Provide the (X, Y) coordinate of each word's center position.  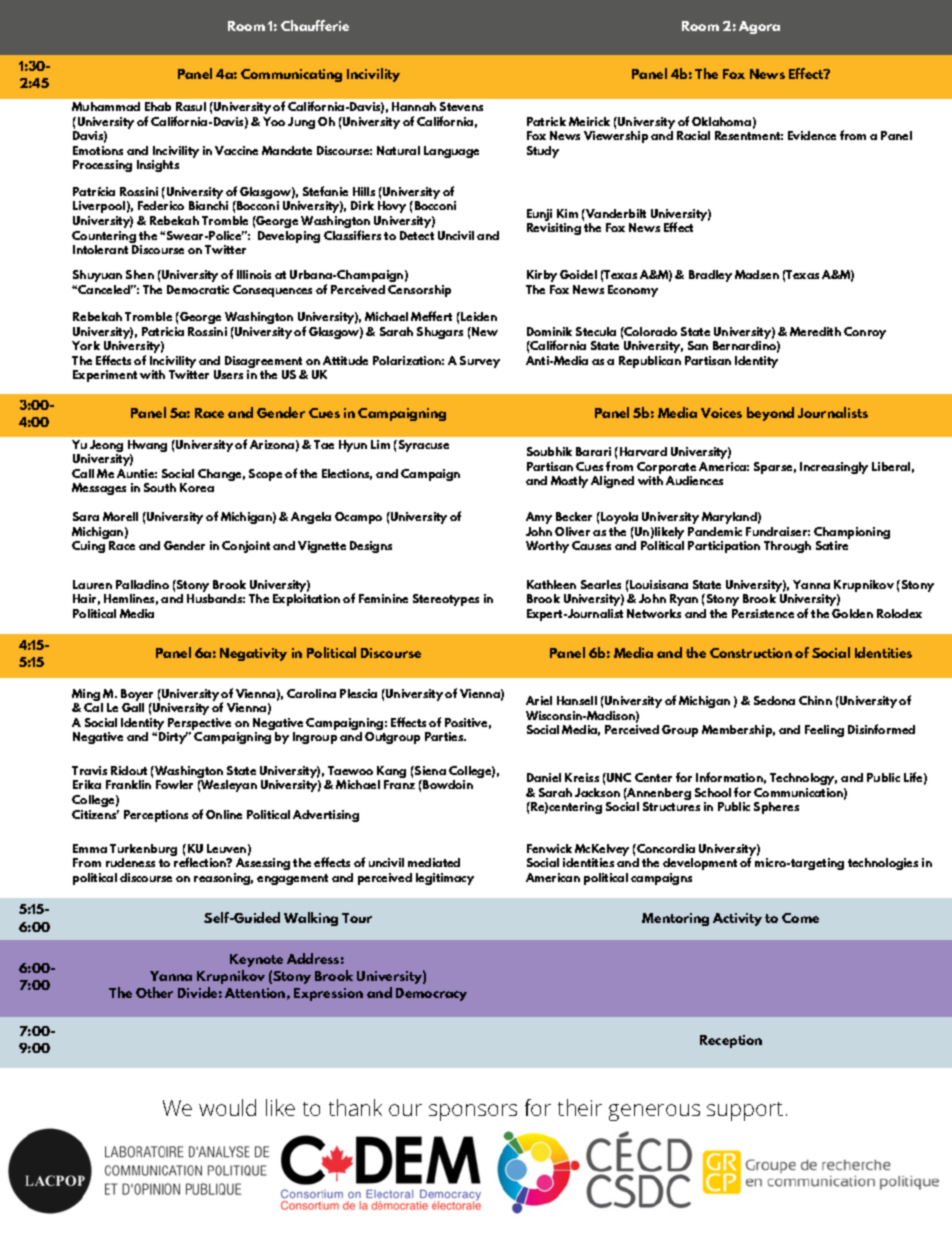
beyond (770, 414)
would (227, 1107)
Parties (445, 736)
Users (228, 374)
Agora (759, 27)
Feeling (824, 731)
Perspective (199, 725)
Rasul (191, 106)
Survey (480, 362)
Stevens (461, 106)
